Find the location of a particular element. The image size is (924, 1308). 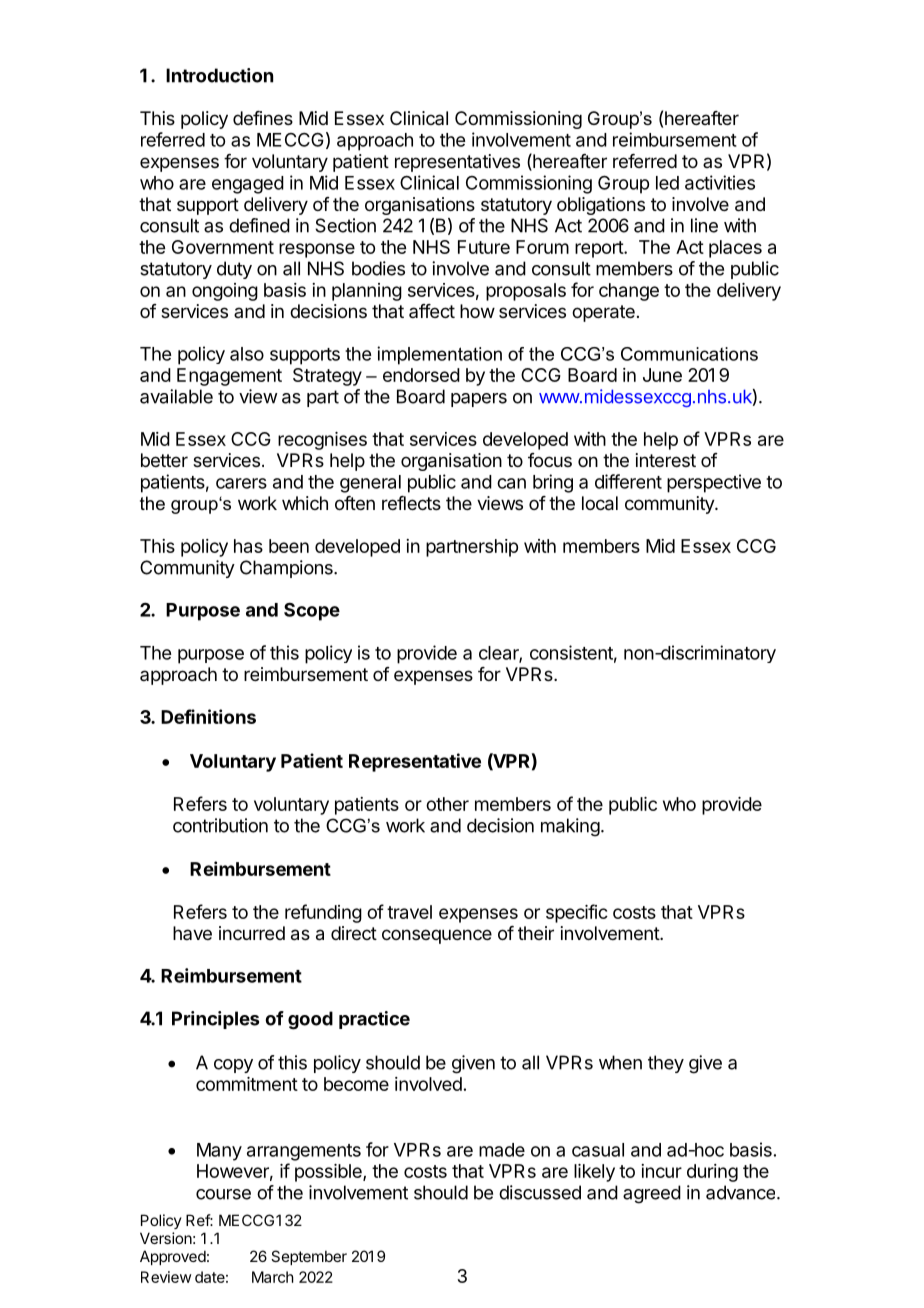

other is located at coordinates (447, 804).
